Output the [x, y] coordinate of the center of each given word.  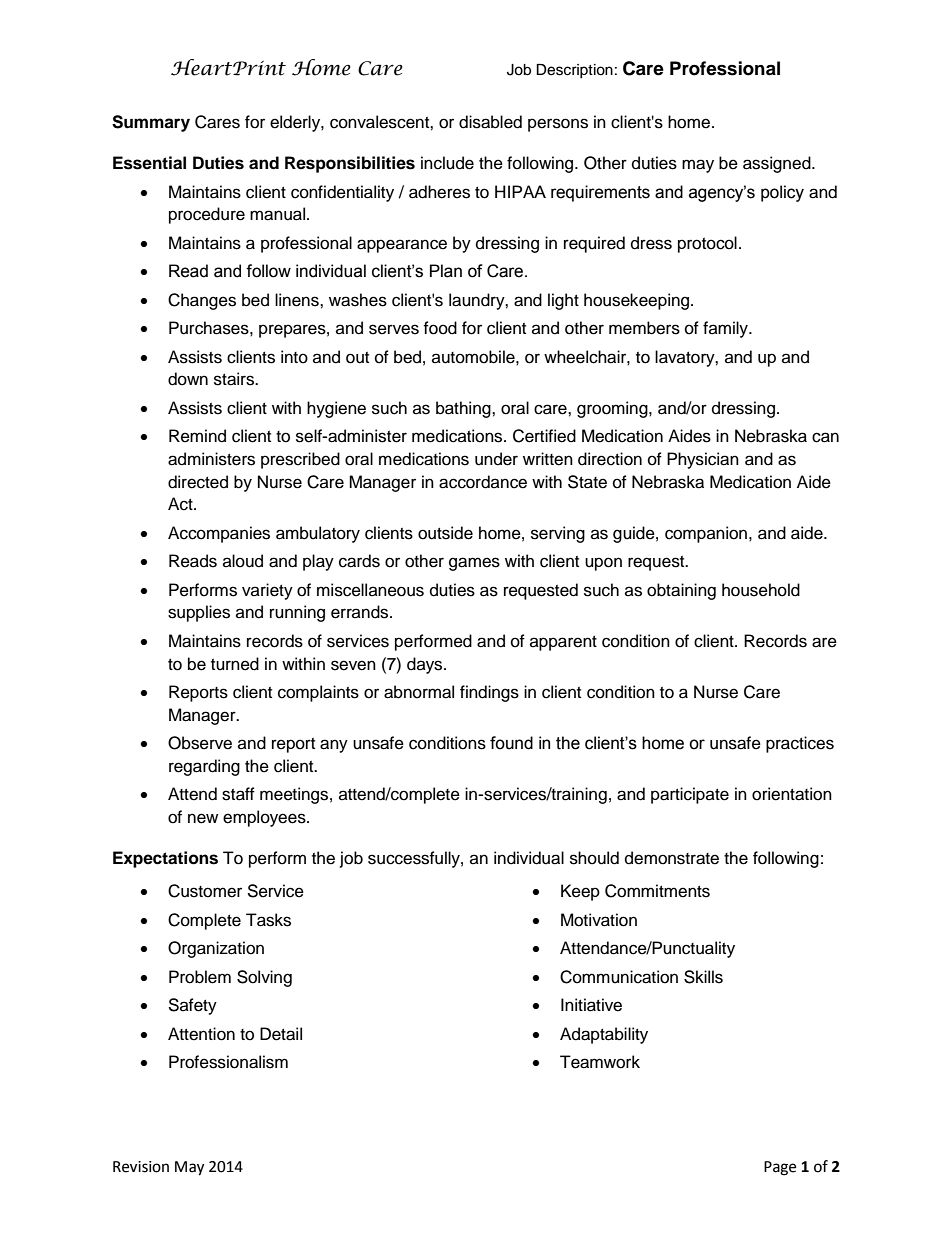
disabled [490, 122]
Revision [141, 1167]
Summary [151, 123]
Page [780, 1168]
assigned [778, 164]
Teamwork [600, 1062]
